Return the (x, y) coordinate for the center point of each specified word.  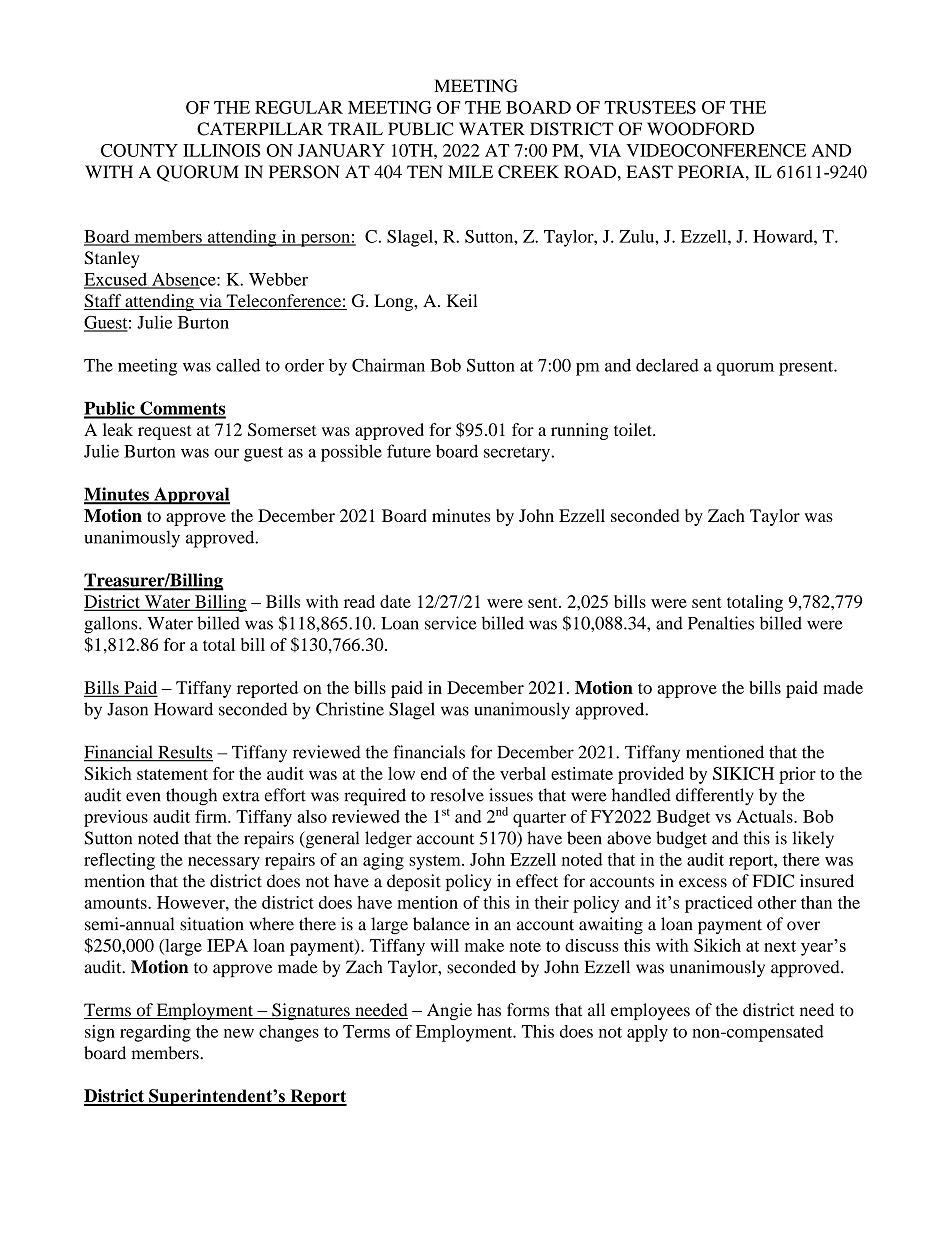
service (451, 623)
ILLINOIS (221, 150)
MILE (470, 171)
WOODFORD (700, 129)
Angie (449, 1011)
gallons (112, 625)
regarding (155, 1033)
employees (650, 1011)
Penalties (721, 623)
